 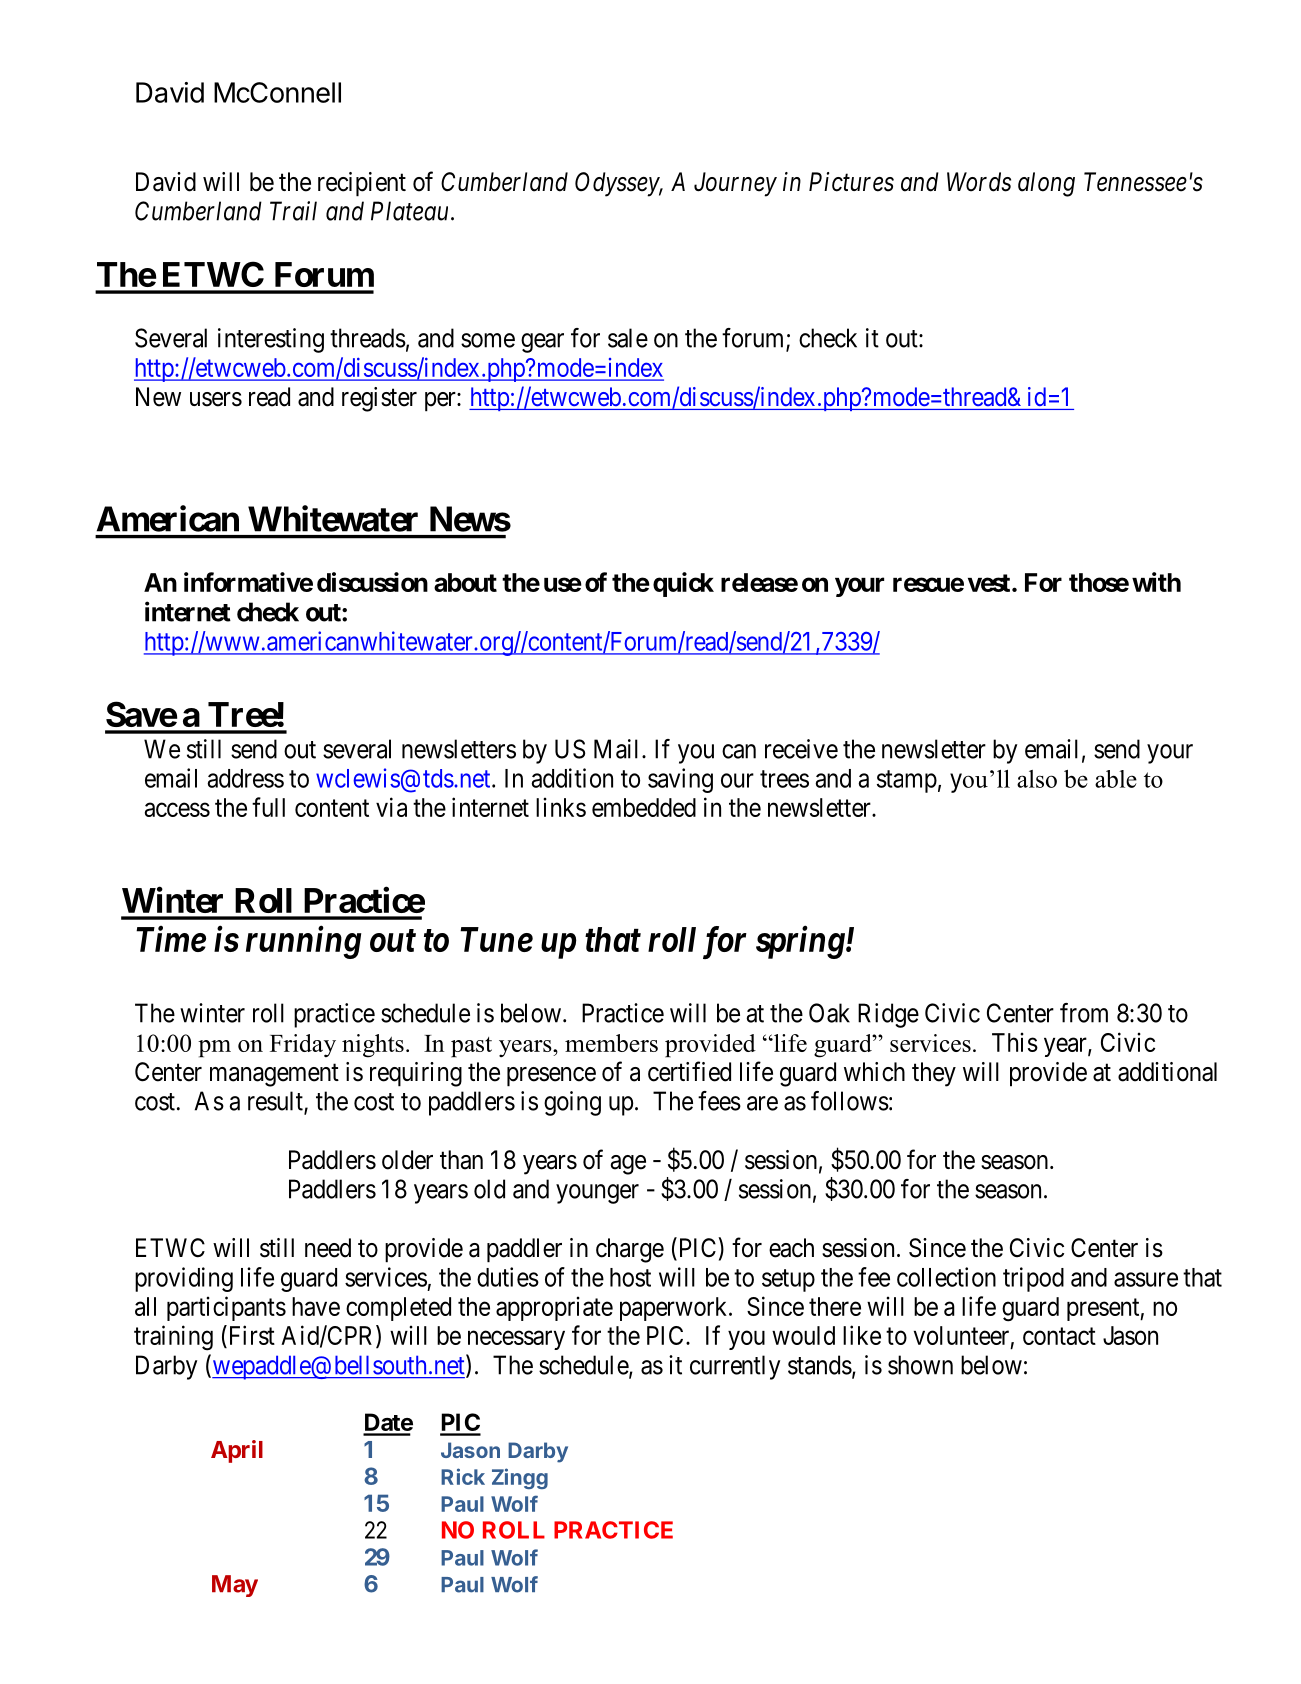 What do you see at coordinates (235, 1586) in the screenshot?
I see `May` at bounding box center [235, 1586].
